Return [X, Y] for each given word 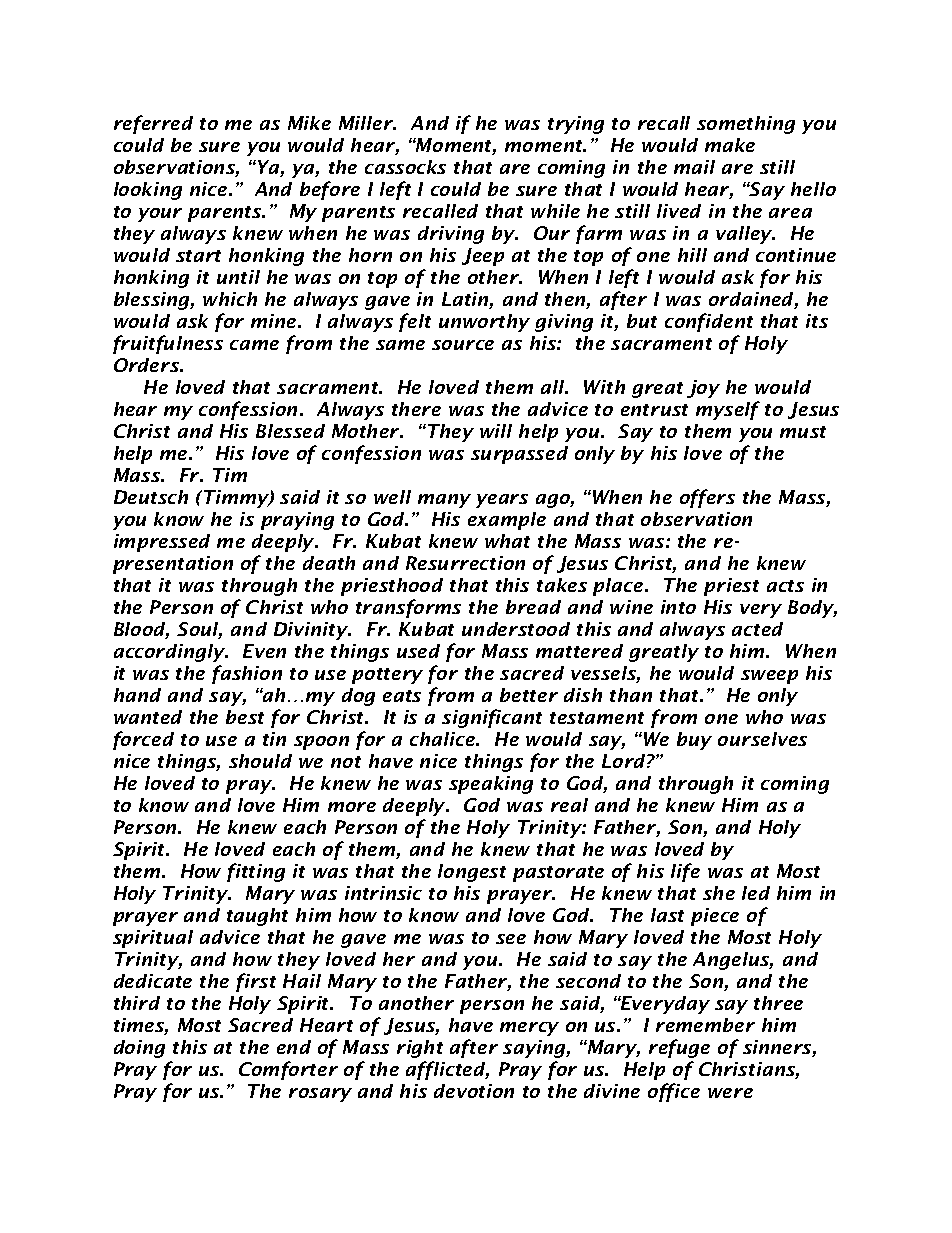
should [260, 761]
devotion [474, 1091]
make [730, 145]
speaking [491, 785]
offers [707, 498]
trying [576, 125]
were [730, 1093]
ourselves [762, 739]
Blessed [290, 431]
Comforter [288, 1070]
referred [153, 124]
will [496, 431]
